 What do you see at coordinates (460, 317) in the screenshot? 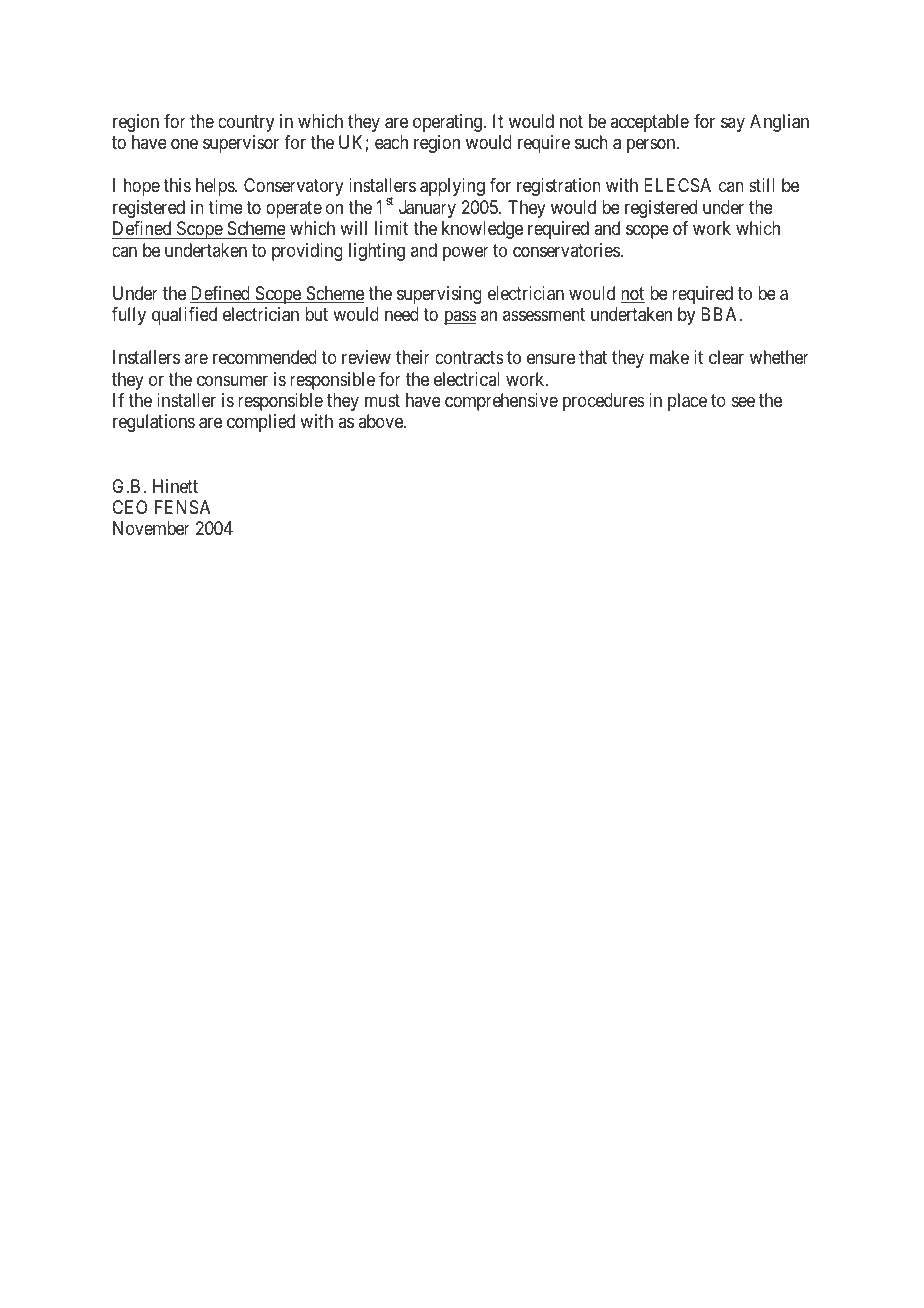
I see `pass` at bounding box center [460, 317].
